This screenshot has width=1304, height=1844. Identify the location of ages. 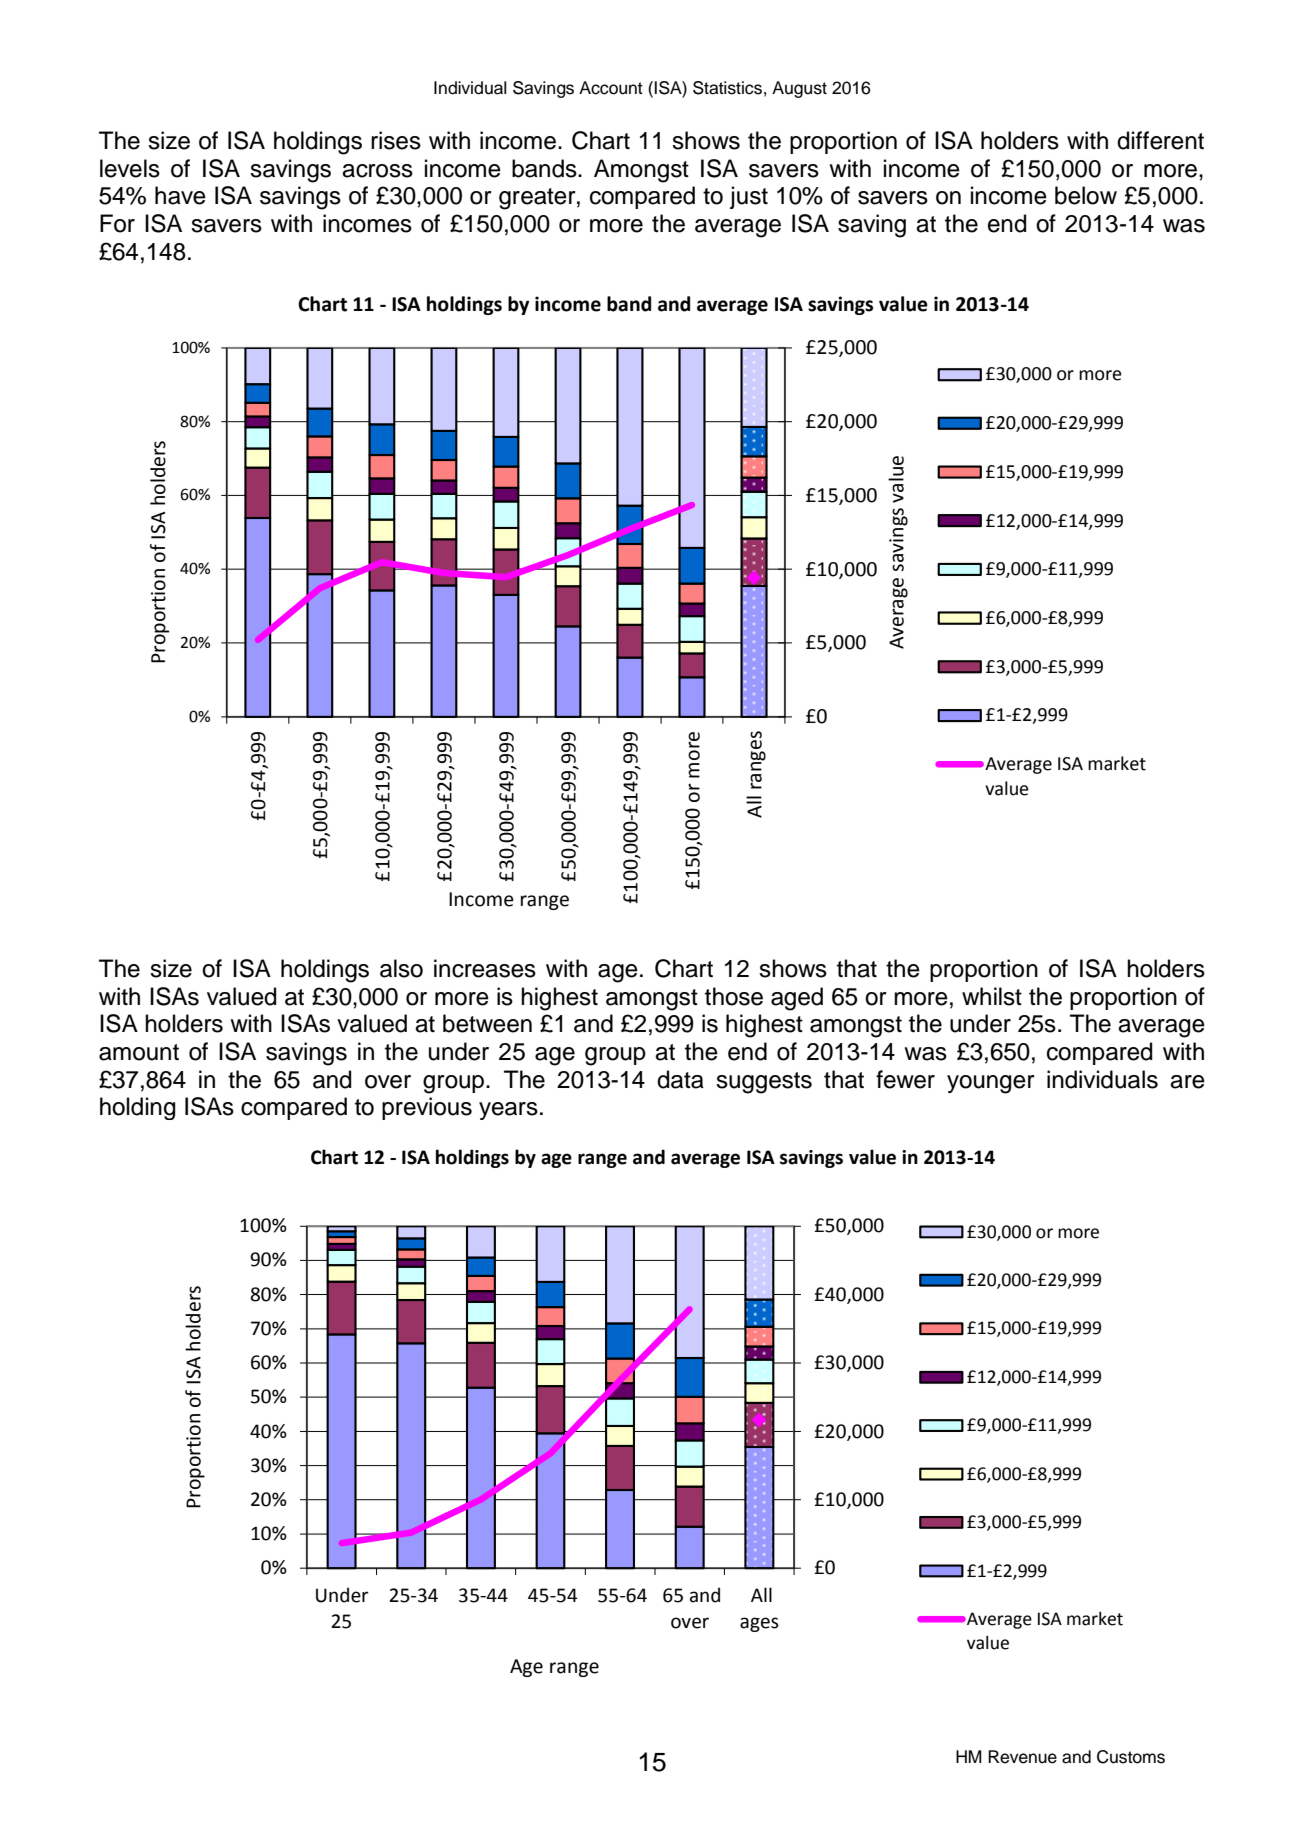
(759, 1624).
